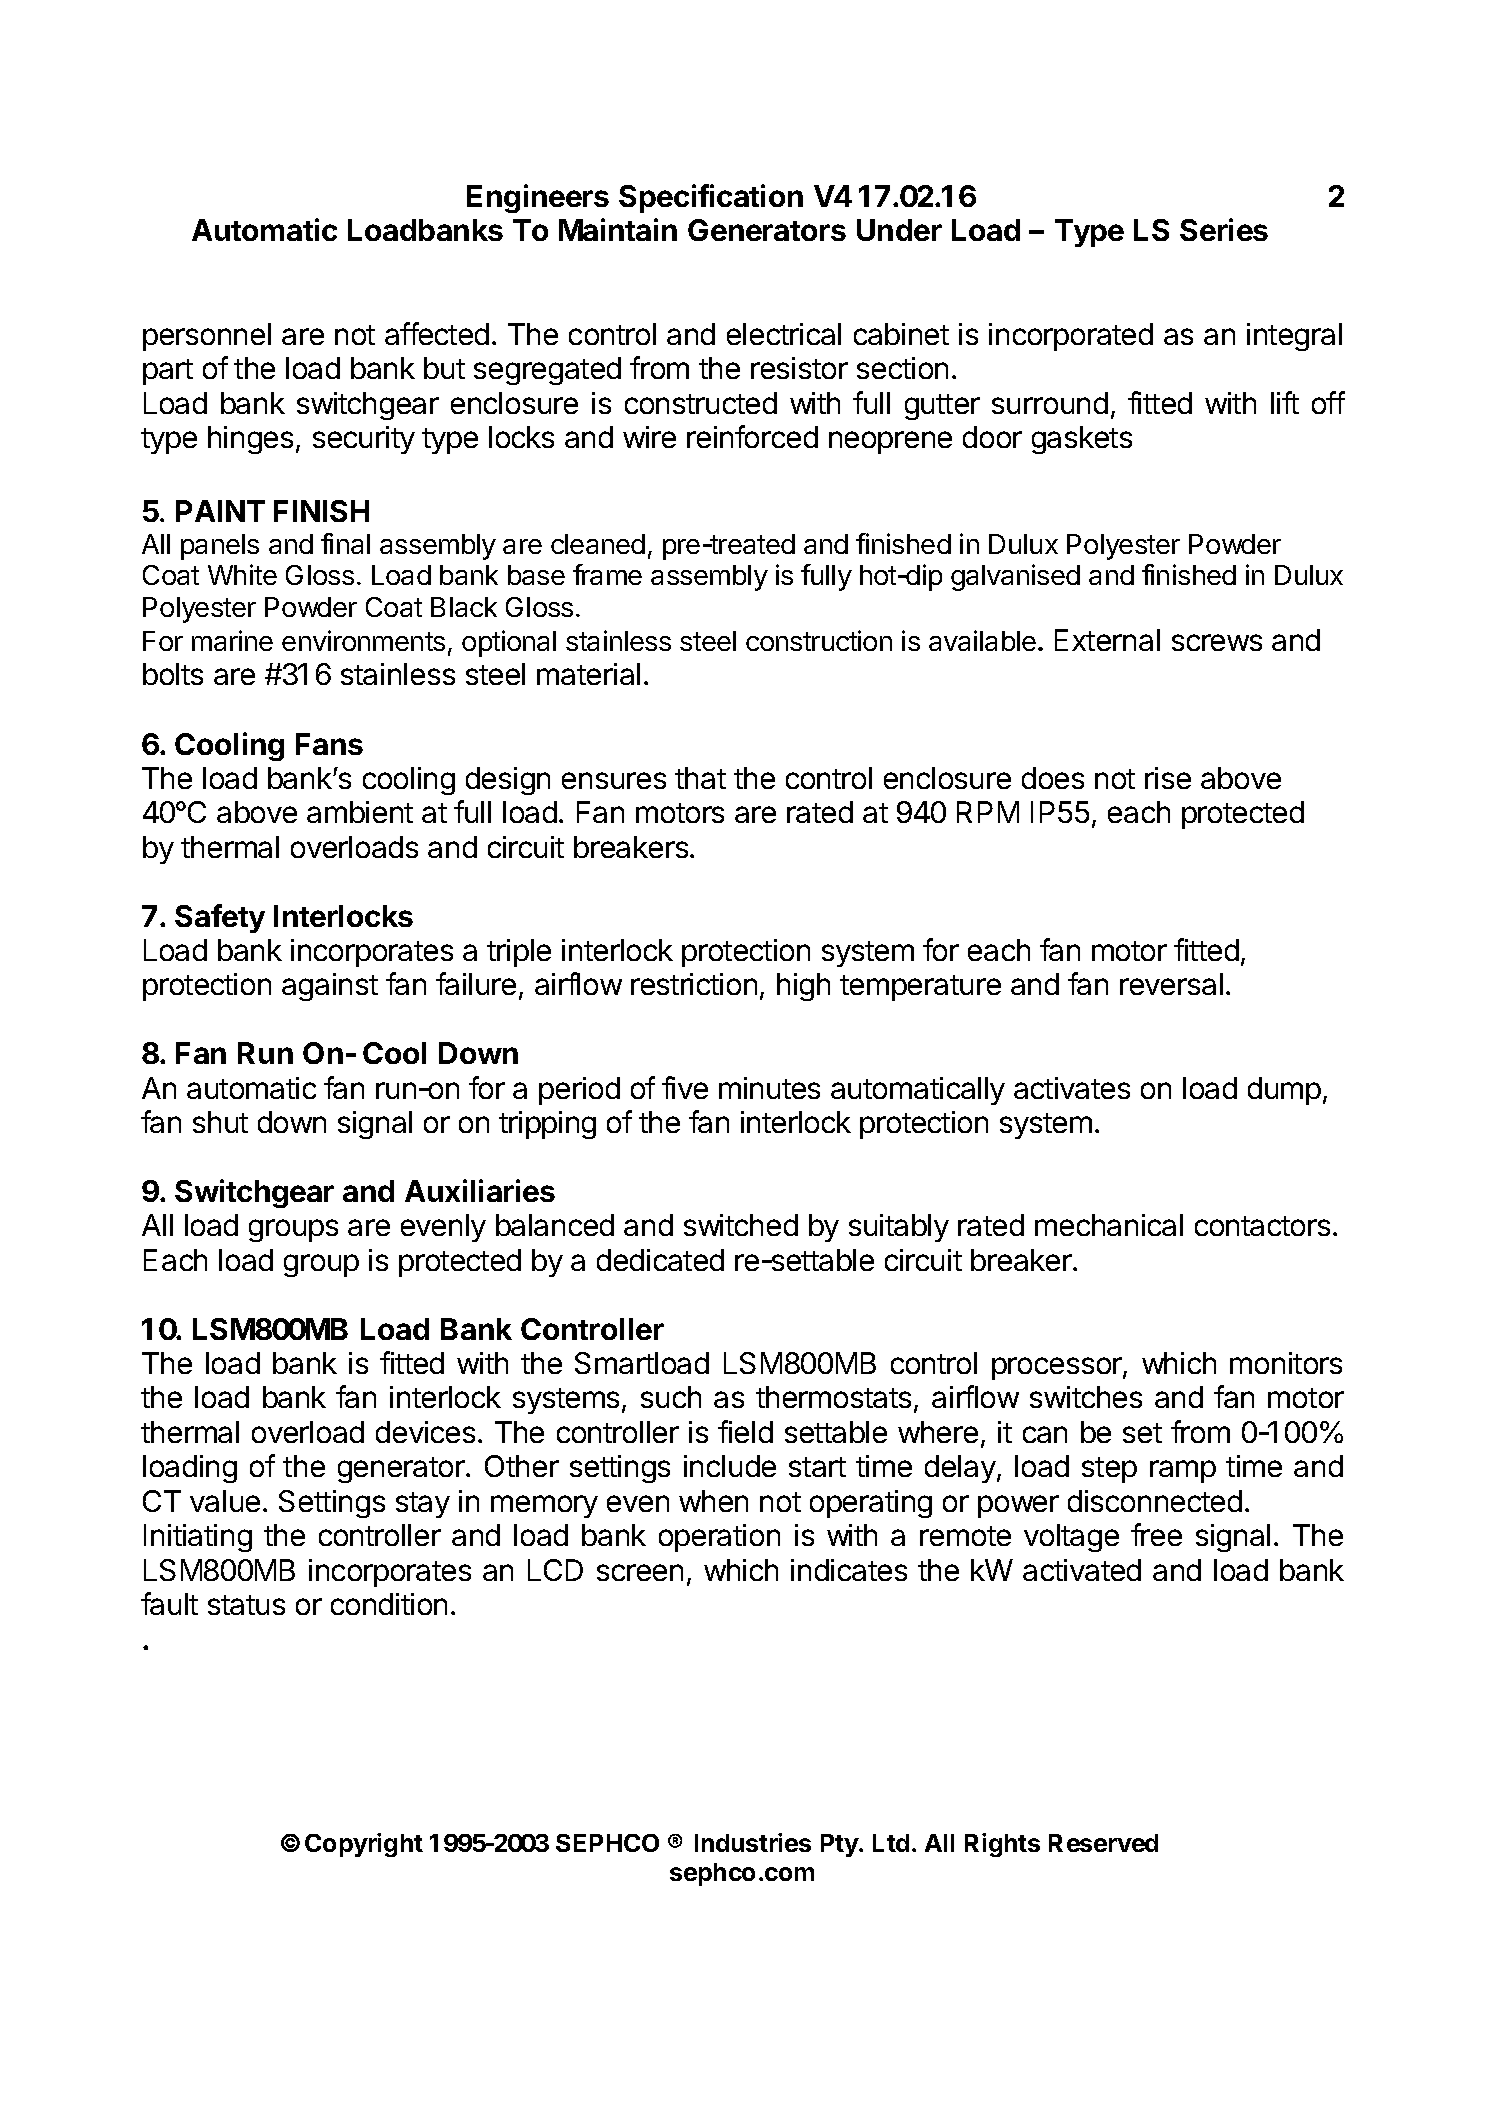 The height and width of the screenshot is (2101, 1485). Describe the element at coordinates (753, 1842) in the screenshot. I see `Industries` at that location.
